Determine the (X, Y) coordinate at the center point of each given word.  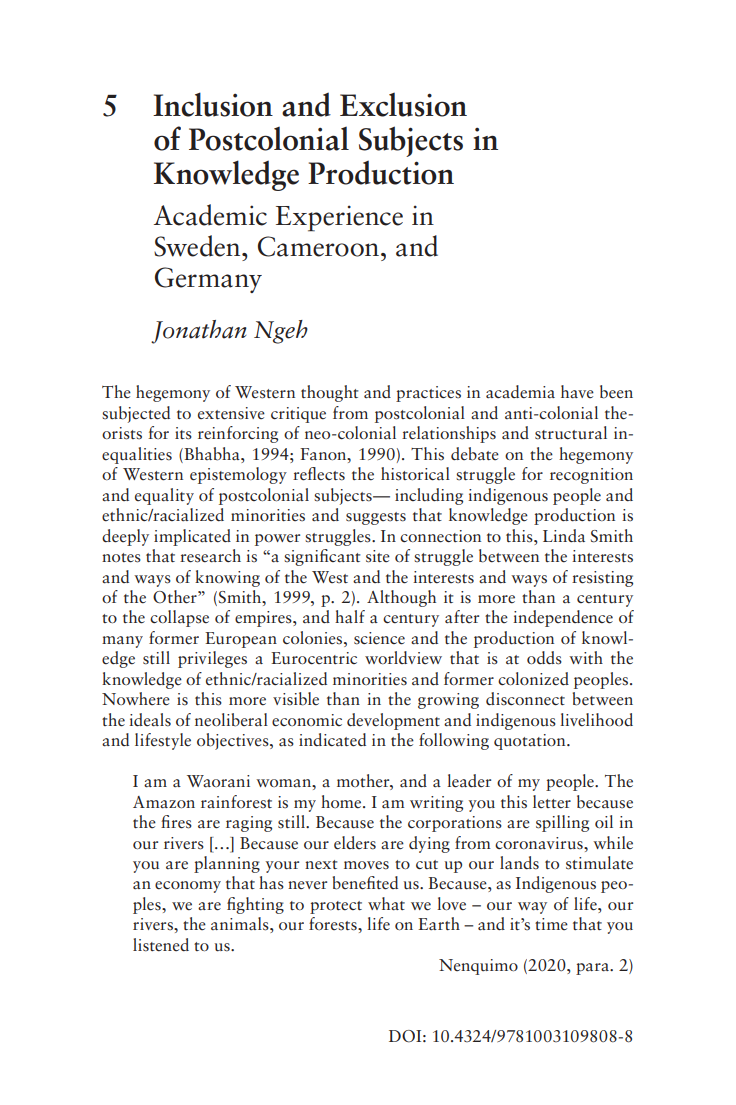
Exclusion (403, 105)
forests (334, 924)
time (551, 924)
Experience (339, 218)
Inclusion (213, 104)
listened (161, 945)
